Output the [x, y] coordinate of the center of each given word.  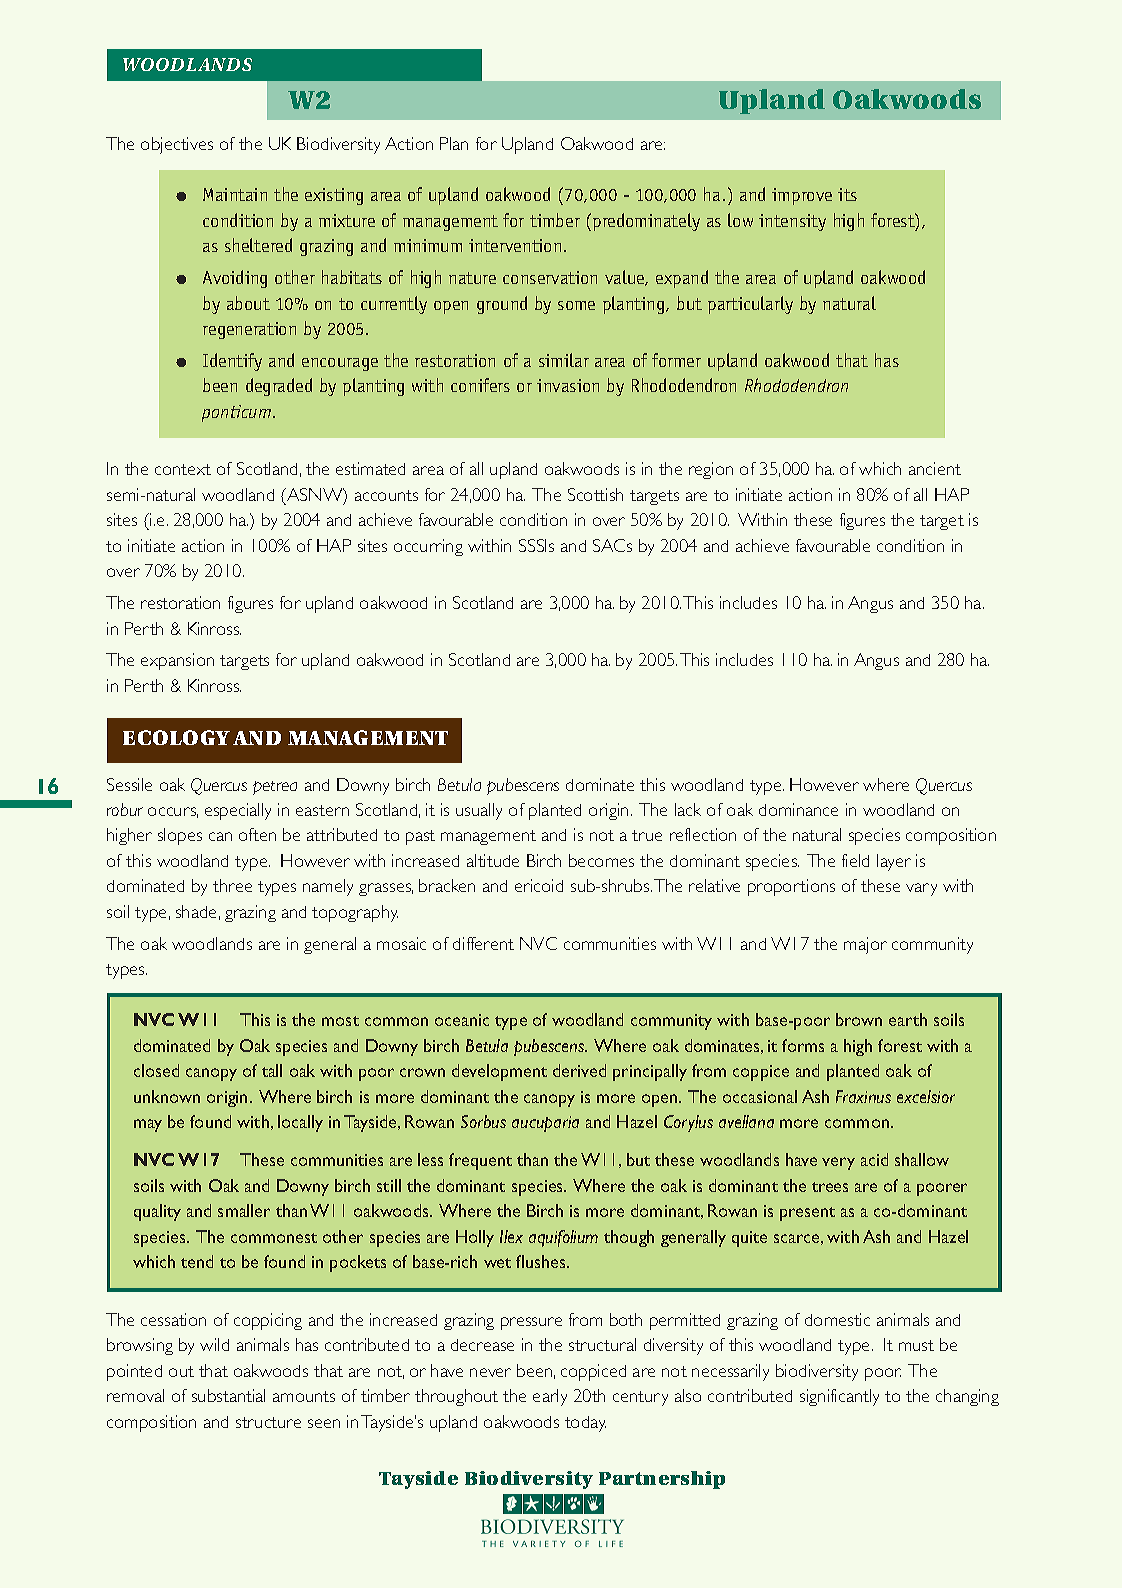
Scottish [595, 494]
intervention [515, 245]
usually [479, 811]
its [847, 194]
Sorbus [483, 1121]
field [855, 860]
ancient [935, 468]
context [183, 469]
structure [268, 1422]
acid [874, 1159]
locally [300, 1123]
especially [238, 811]
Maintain [235, 194]
